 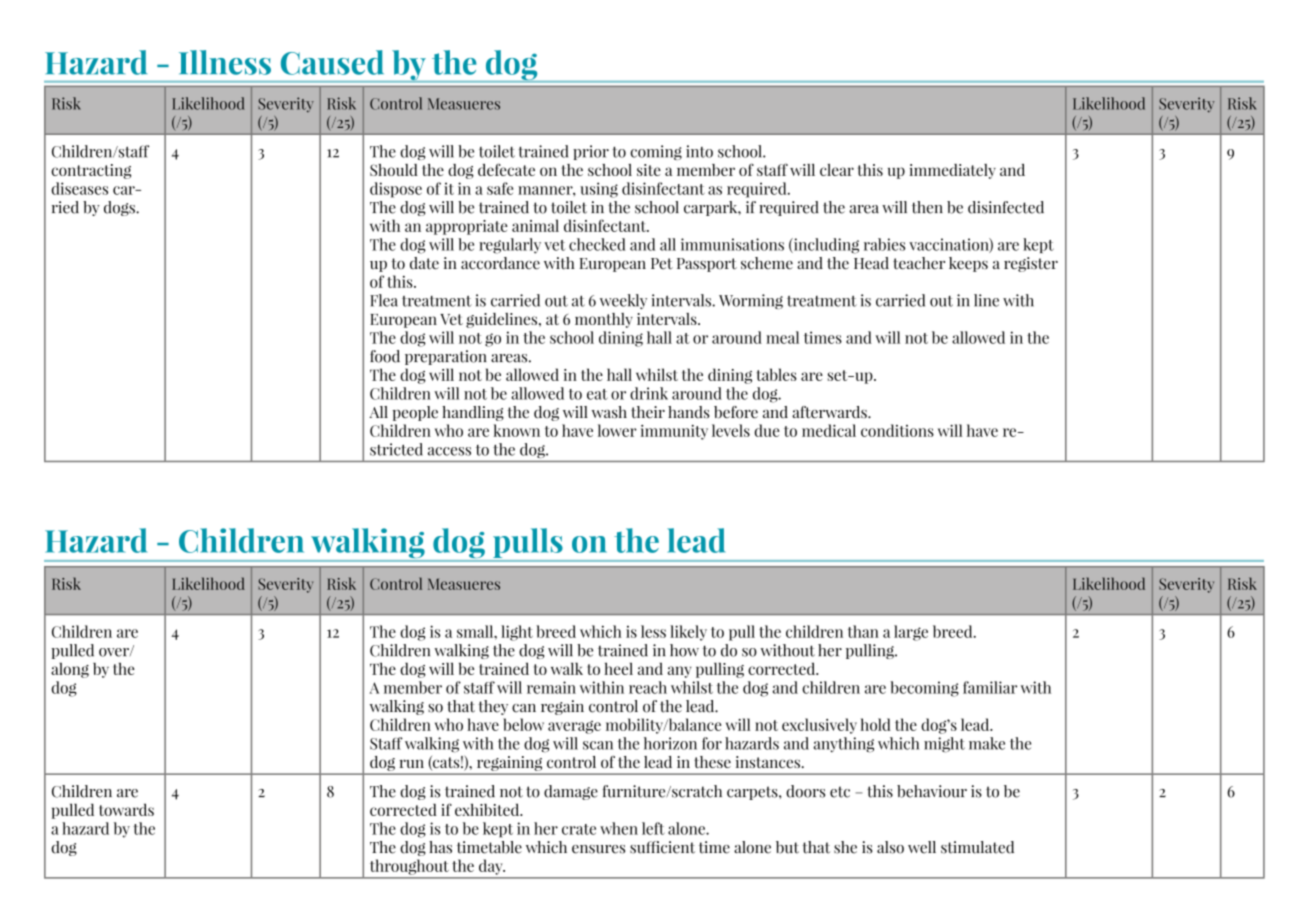 I want to click on Illness, so click(x=225, y=62).
